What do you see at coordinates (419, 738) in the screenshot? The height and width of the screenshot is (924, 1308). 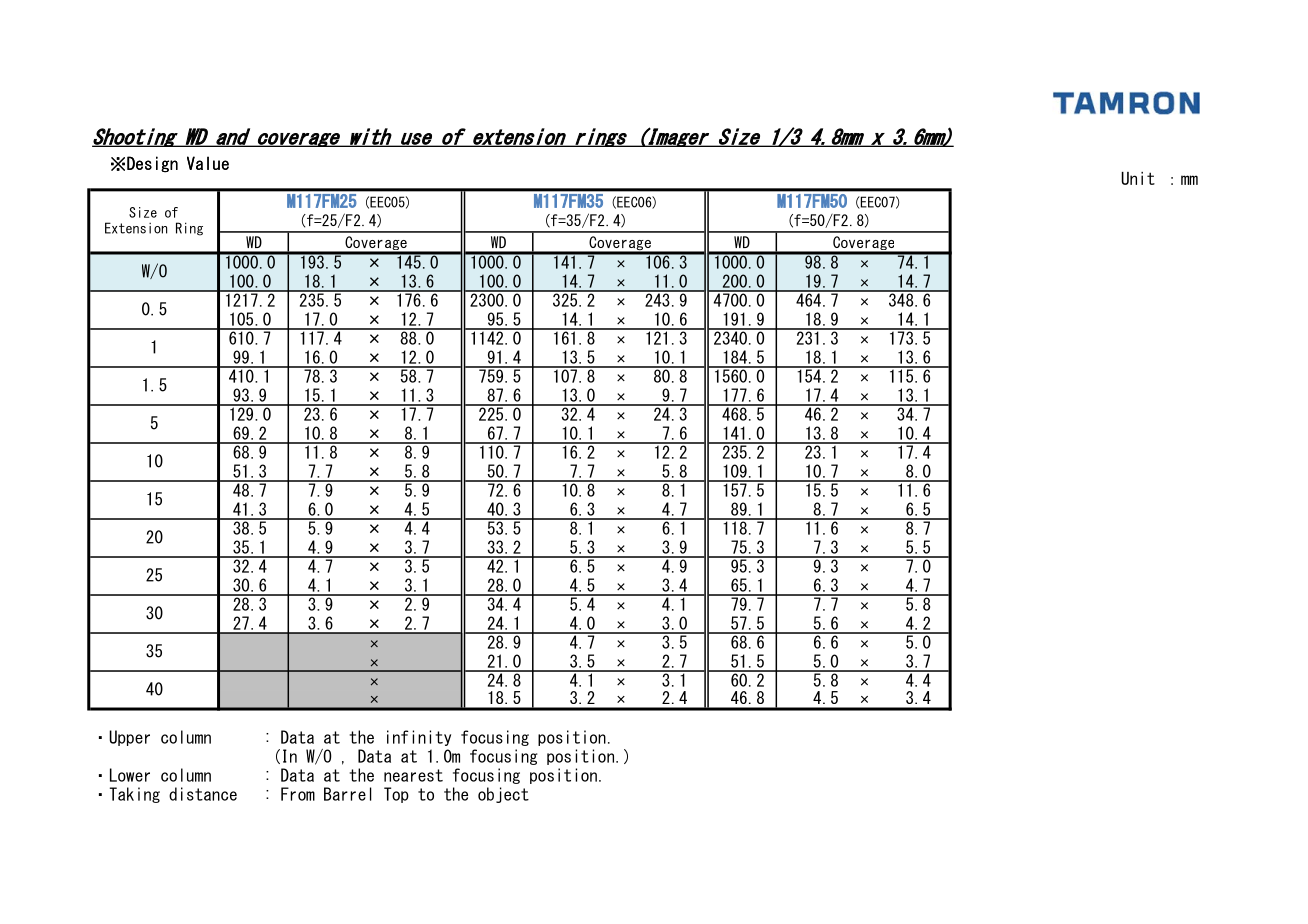 I see `infinity` at bounding box center [419, 738].
